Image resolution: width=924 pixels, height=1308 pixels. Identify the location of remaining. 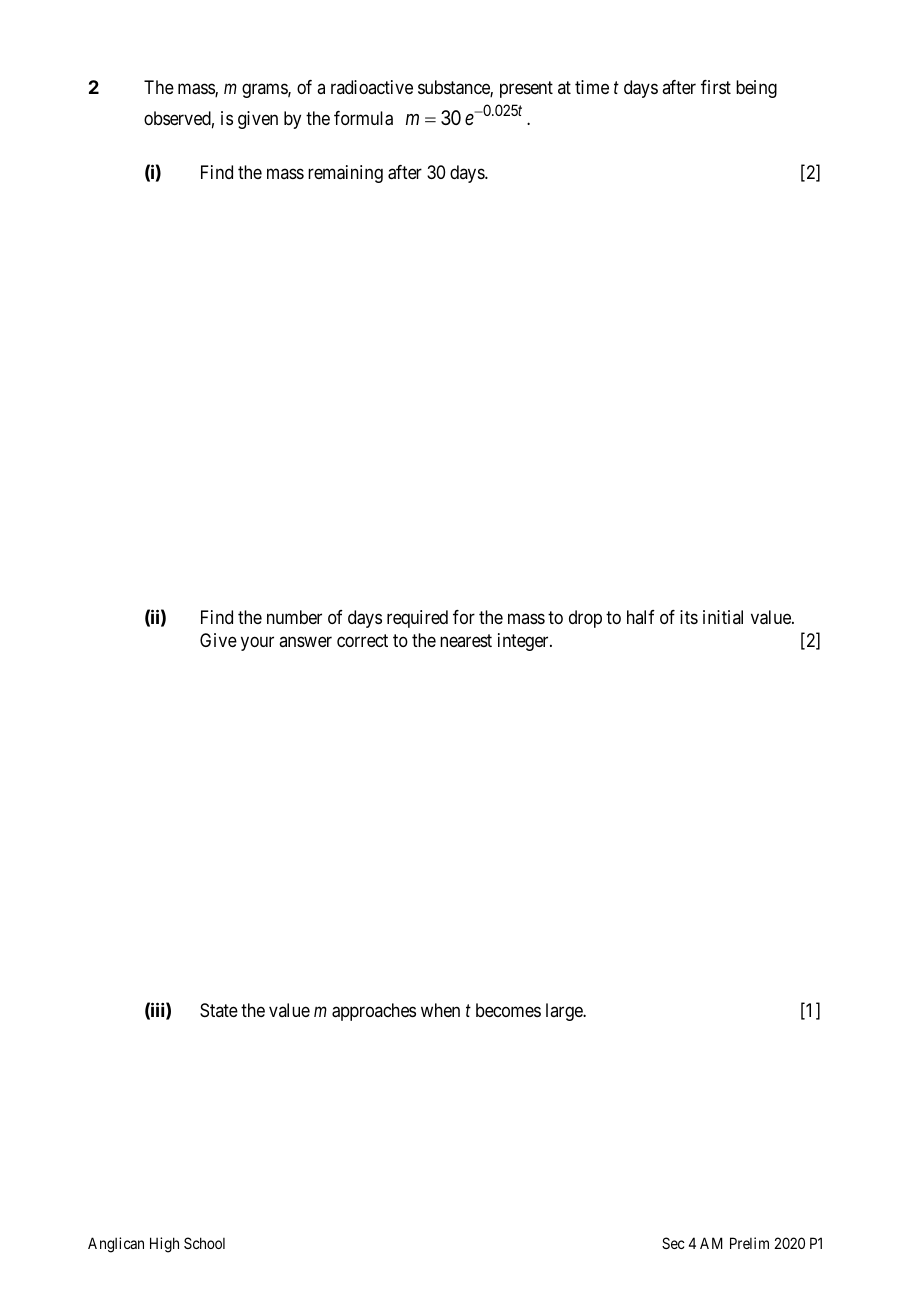
(345, 174).
